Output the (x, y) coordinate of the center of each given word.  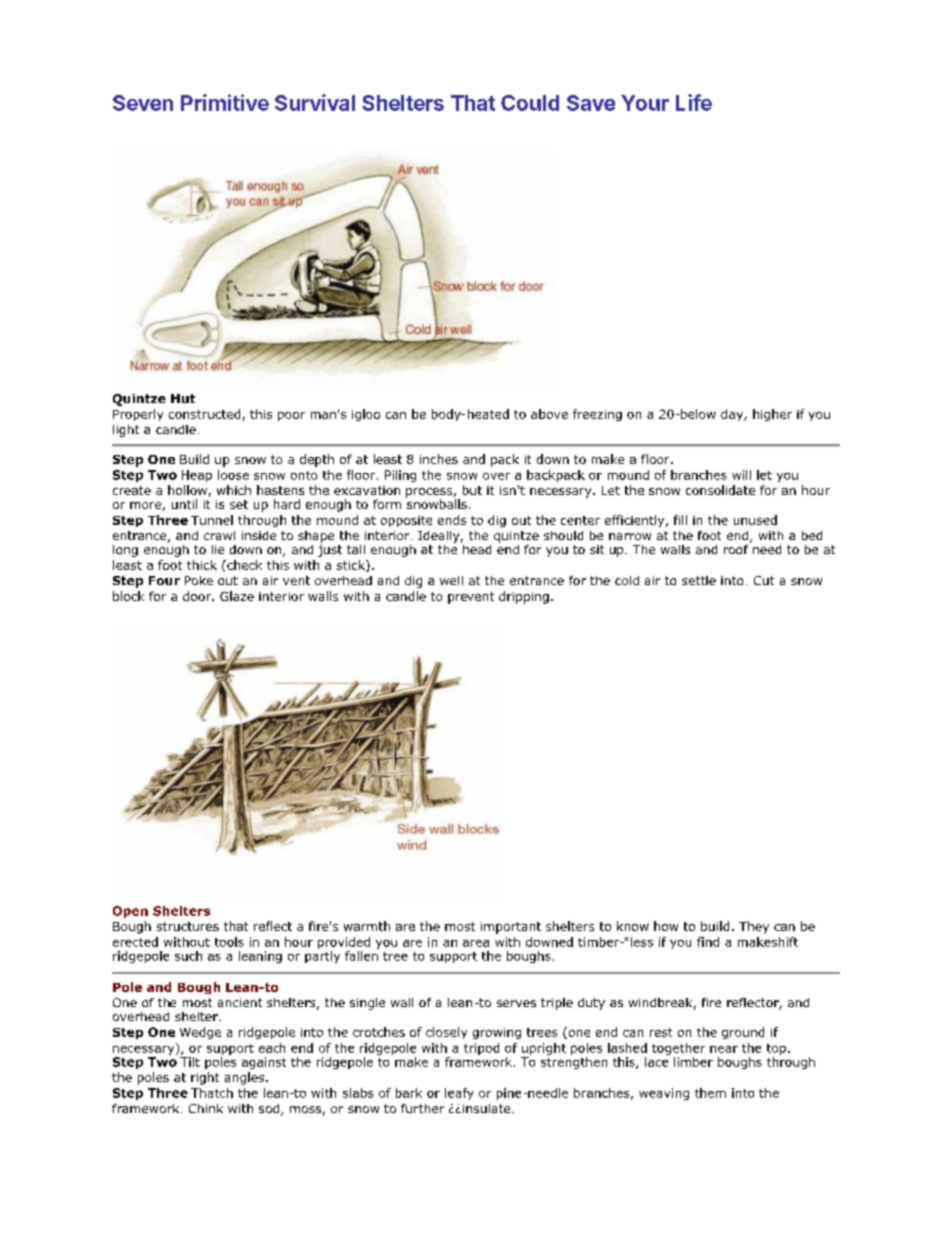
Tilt (190, 1060)
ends (452, 520)
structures (188, 926)
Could (530, 103)
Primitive (225, 102)
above (549, 414)
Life (694, 102)
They (754, 927)
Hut (183, 398)
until (184, 504)
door (198, 596)
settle (699, 580)
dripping (524, 597)
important (511, 928)
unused (755, 520)
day (733, 415)
